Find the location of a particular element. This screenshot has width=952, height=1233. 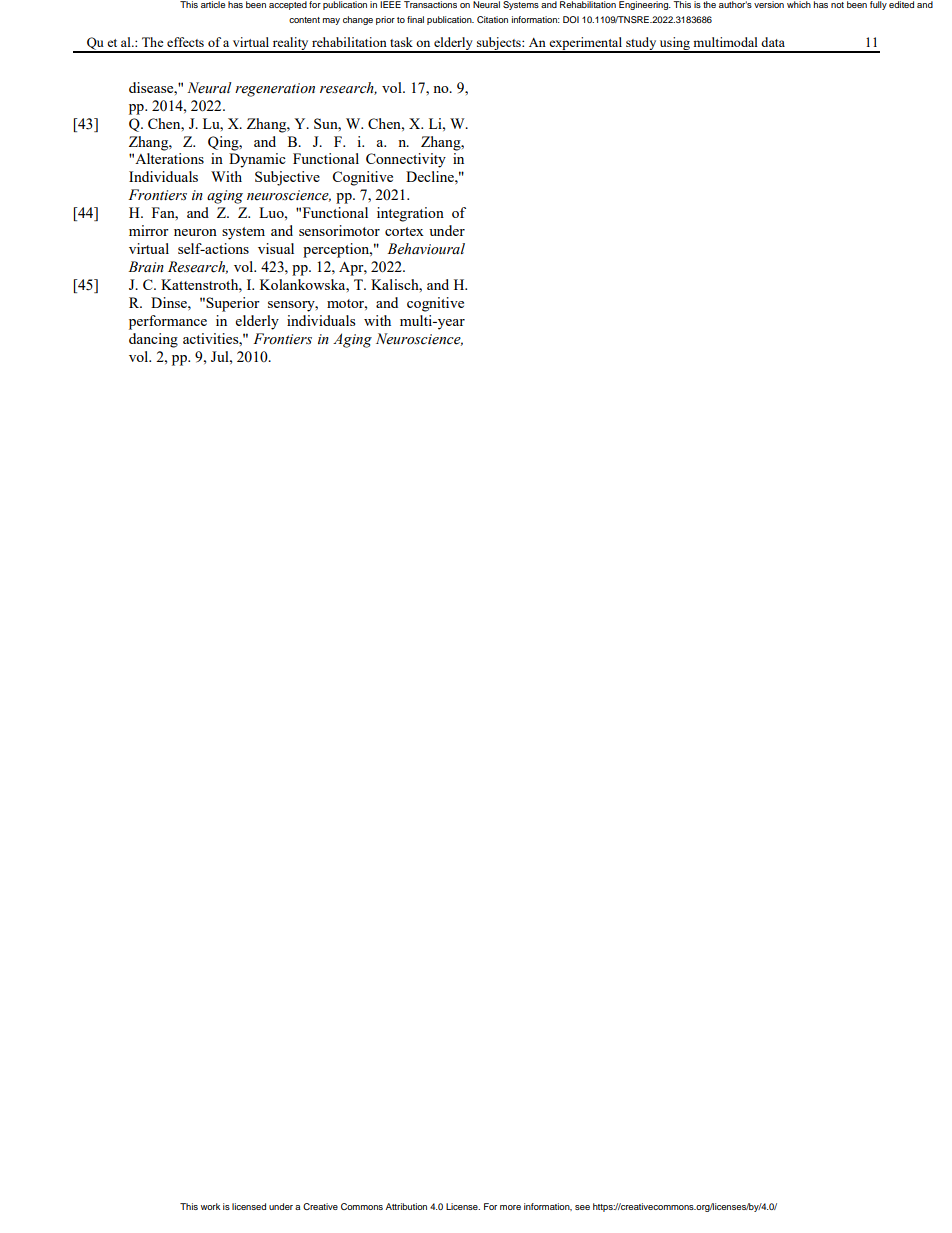

article is located at coordinates (213, 4).
